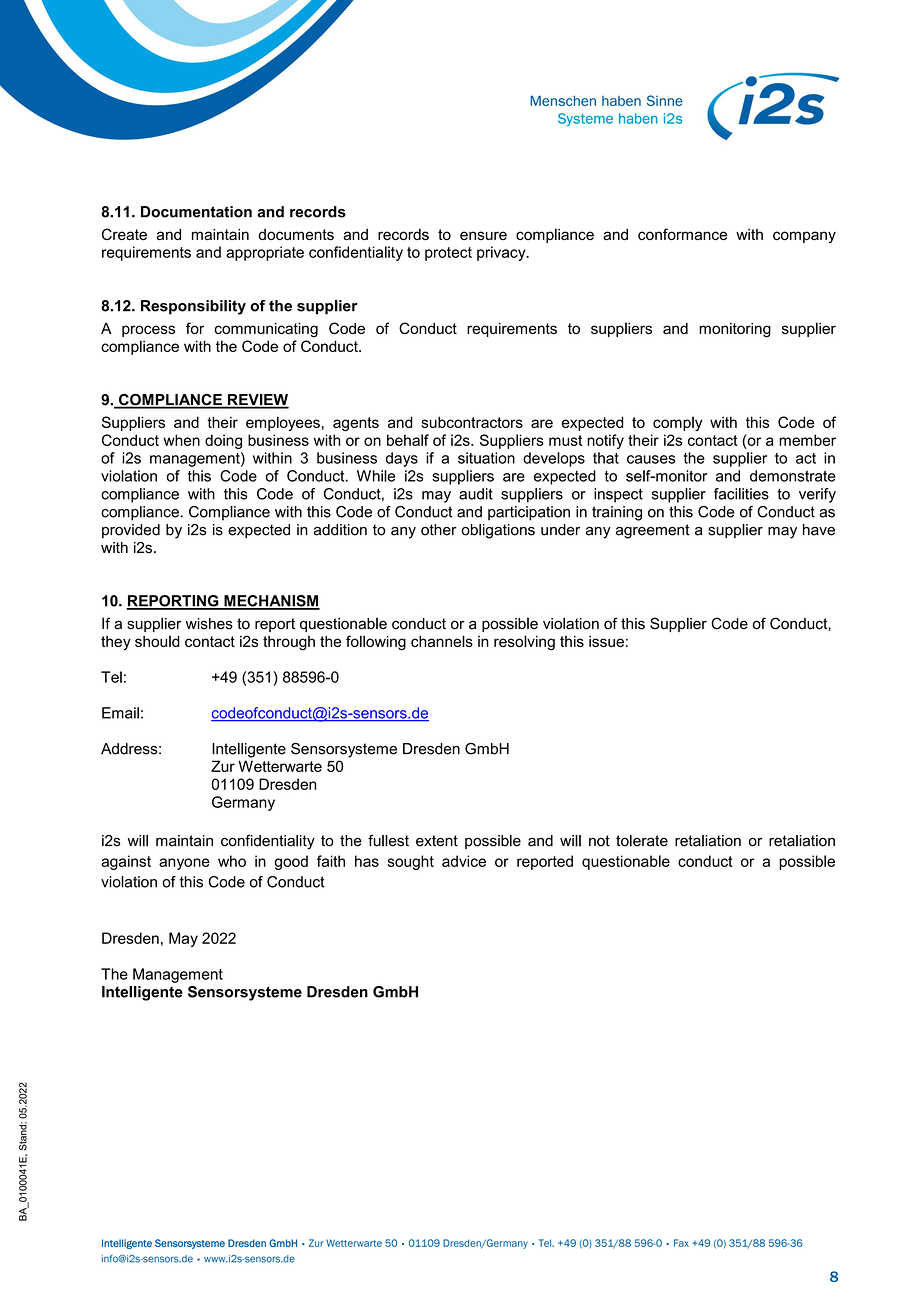  What do you see at coordinates (498, 531) in the screenshot?
I see `obligations` at bounding box center [498, 531].
